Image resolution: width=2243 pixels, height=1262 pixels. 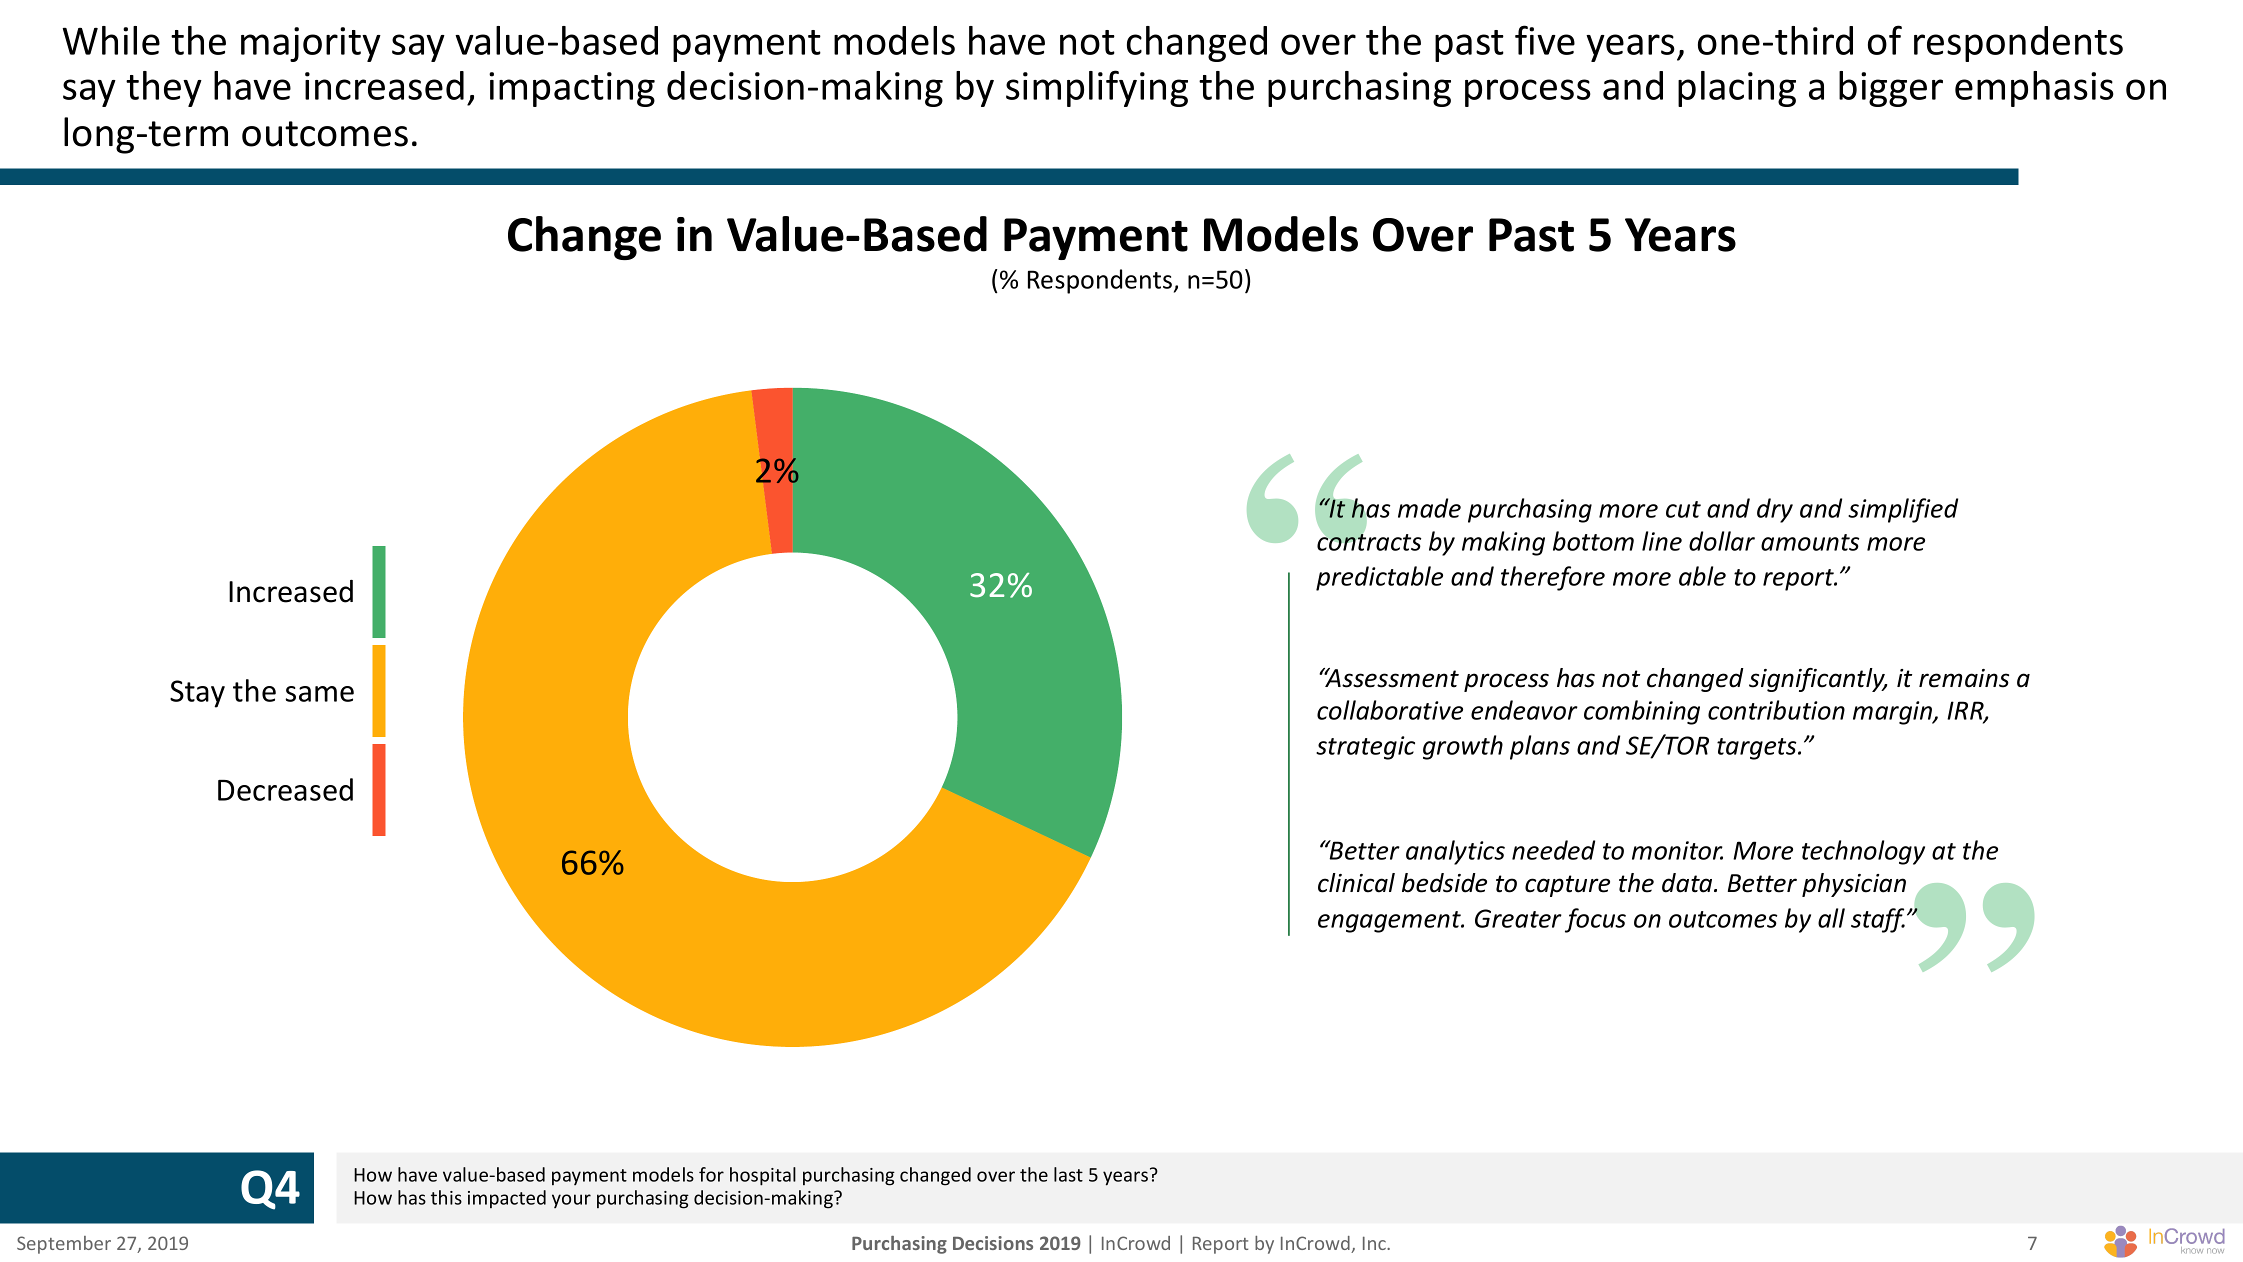 I want to click on Assessment, so click(x=1391, y=678).
